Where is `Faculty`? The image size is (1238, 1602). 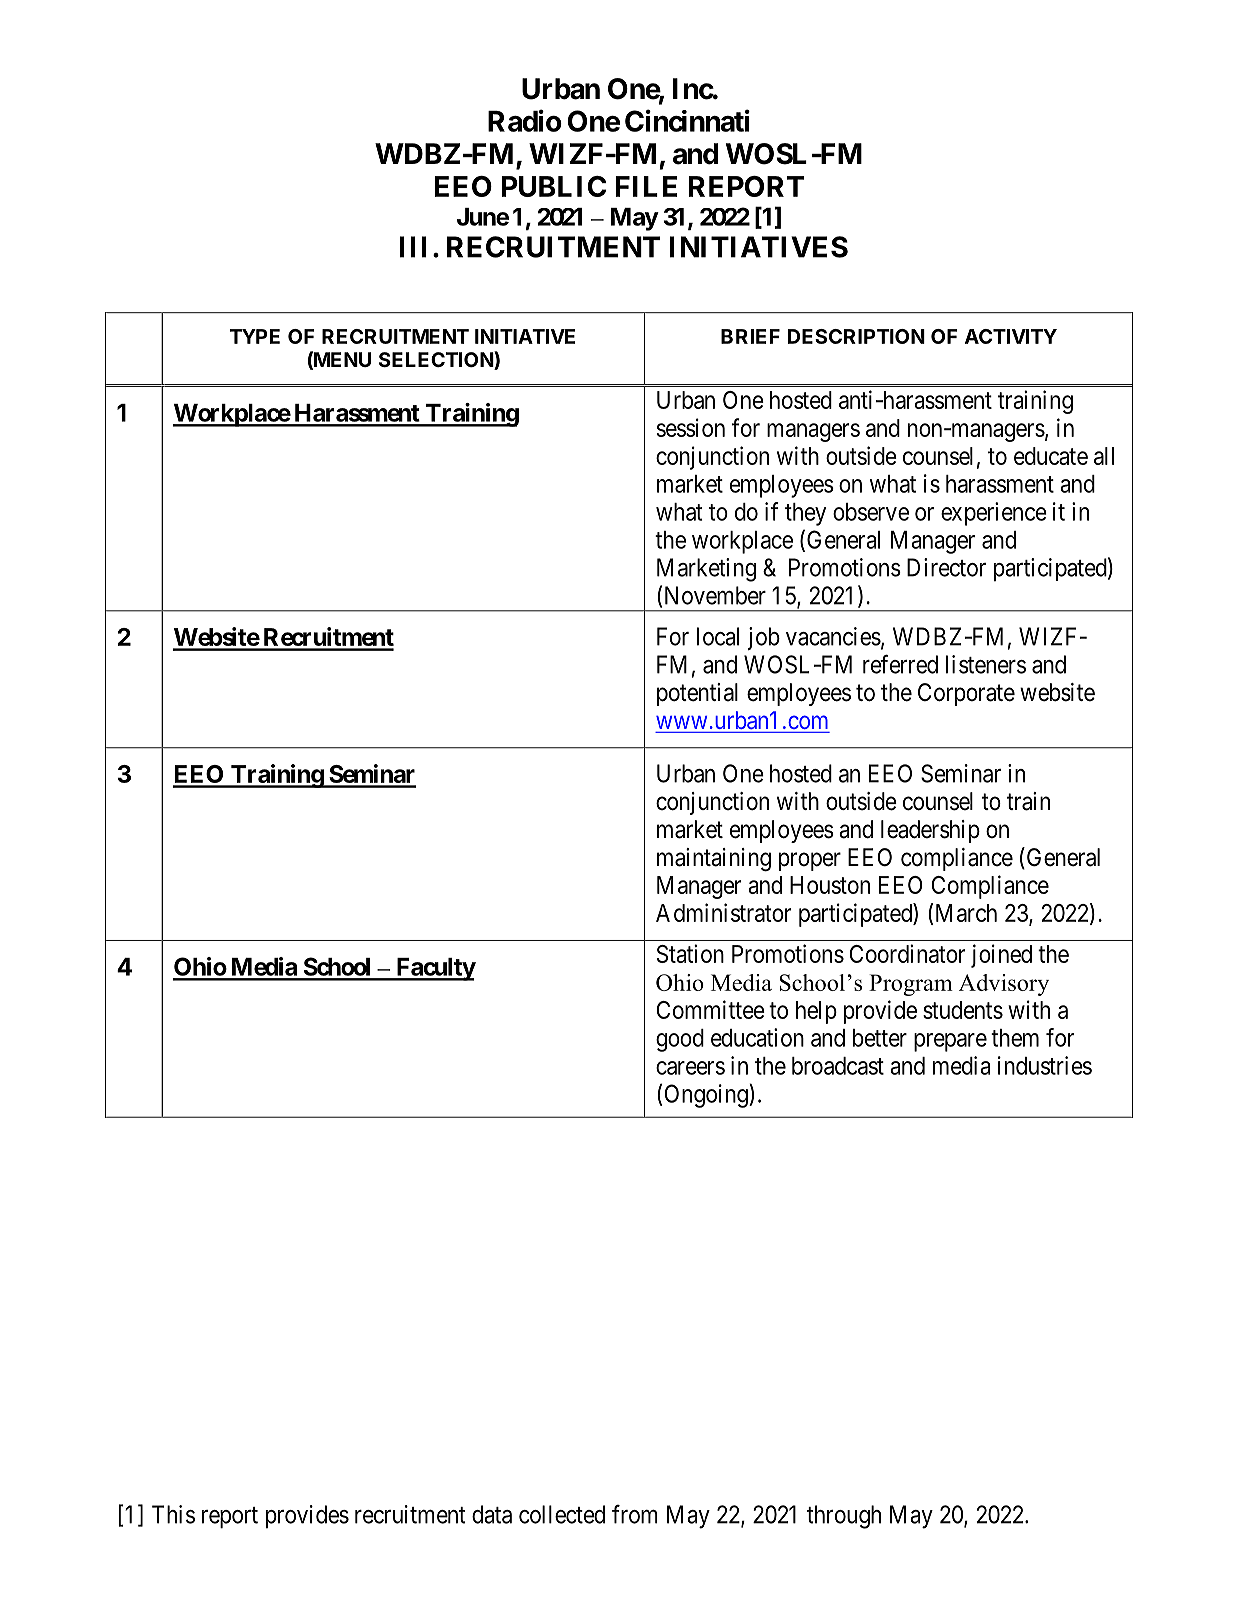
Faculty is located at coordinates (435, 969).
